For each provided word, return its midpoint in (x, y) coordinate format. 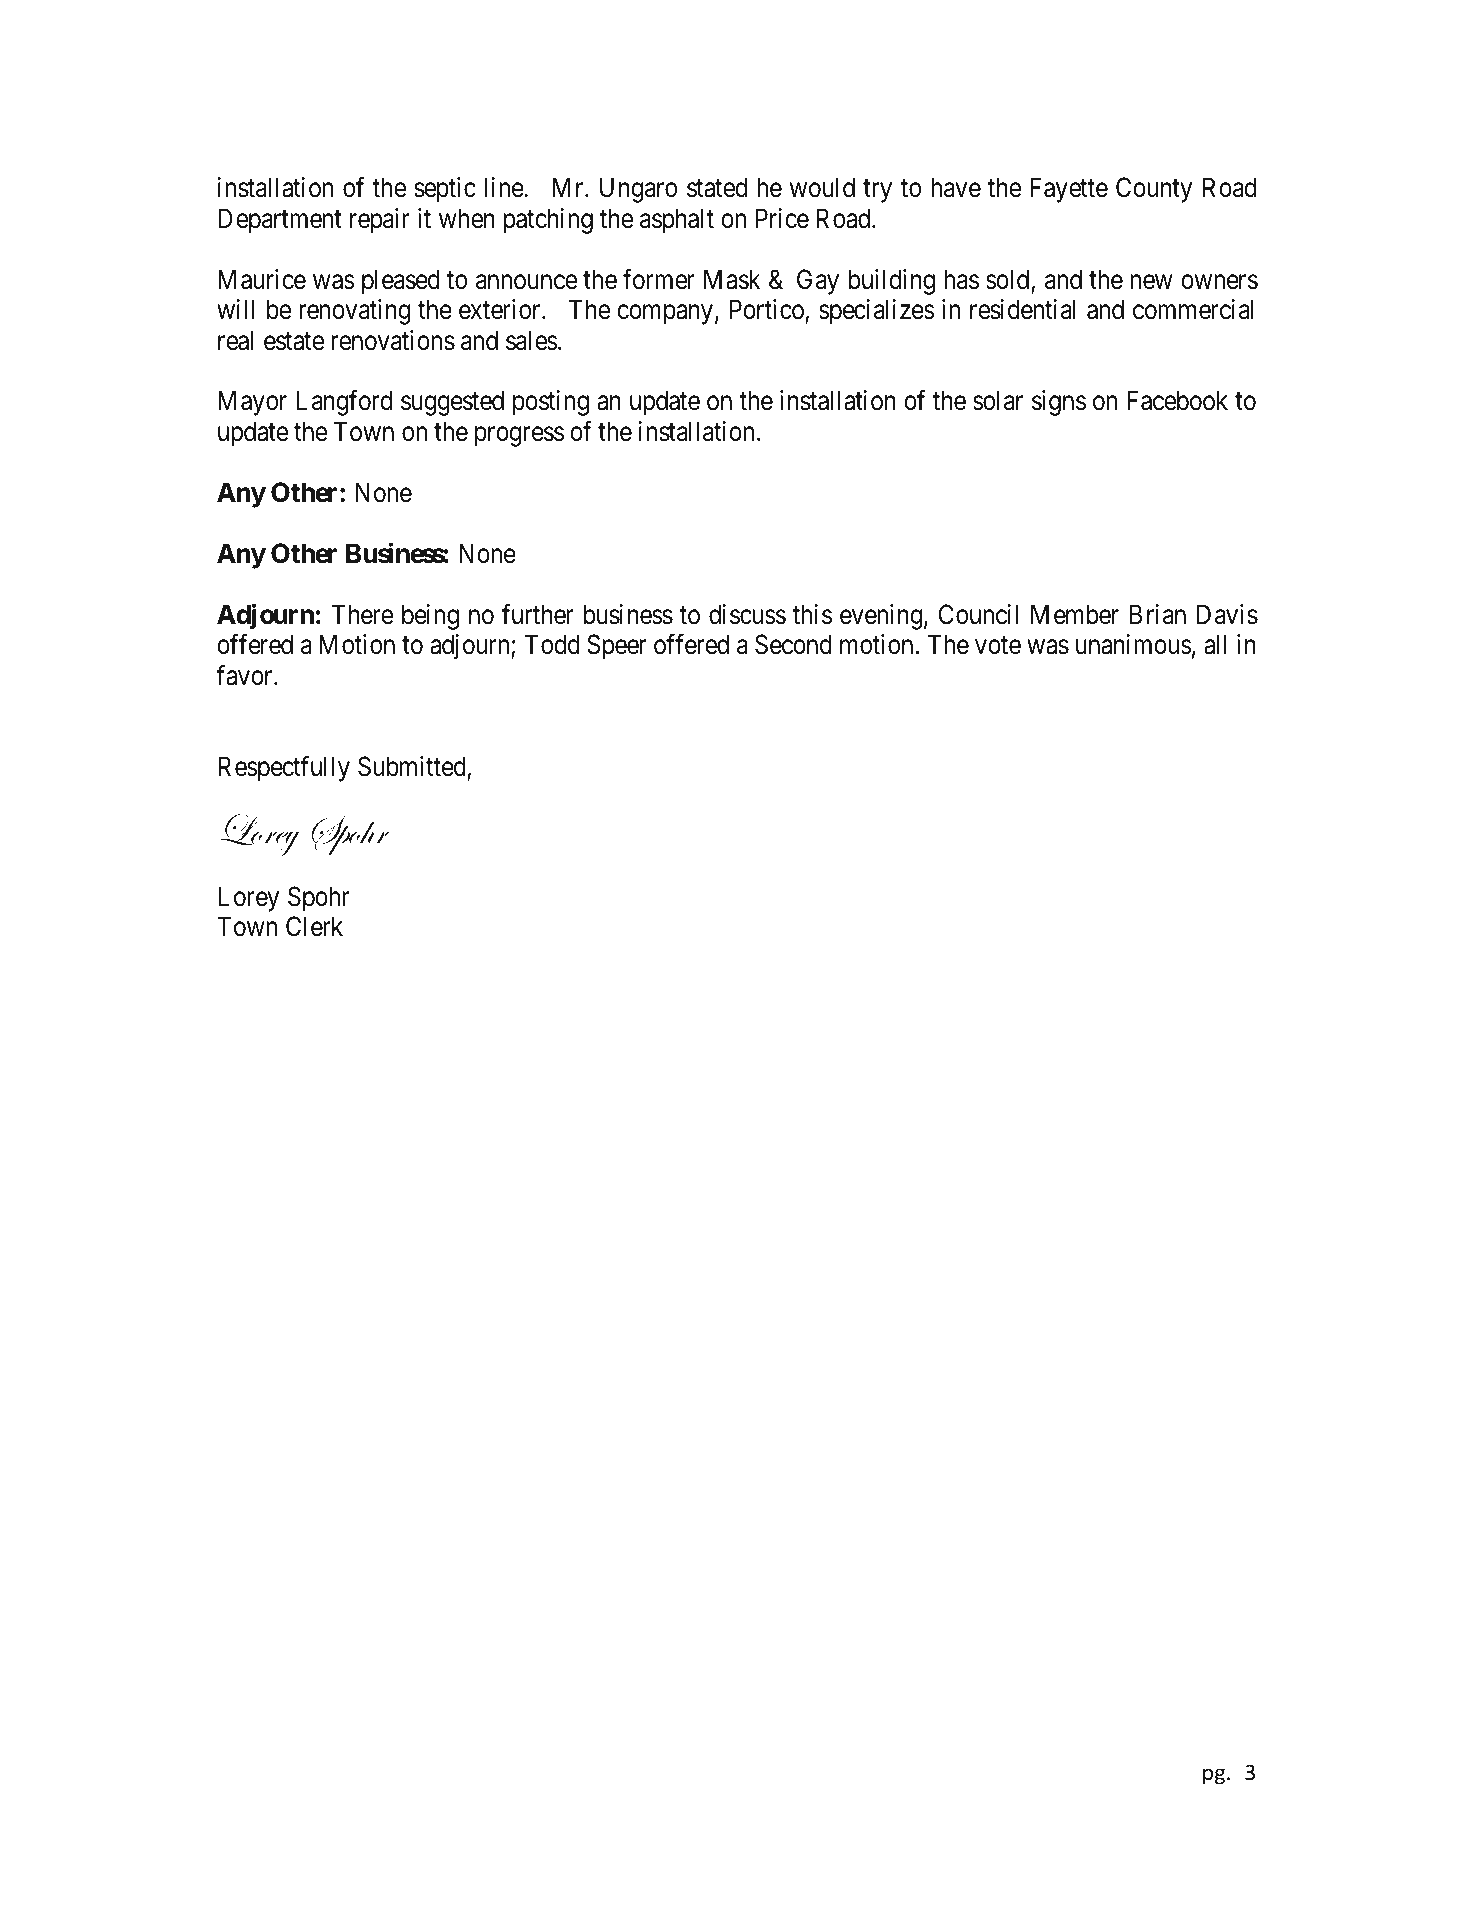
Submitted (413, 767)
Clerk (314, 926)
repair (380, 221)
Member (1075, 614)
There (362, 614)
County (1154, 190)
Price (782, 218)
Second (793, 644)
